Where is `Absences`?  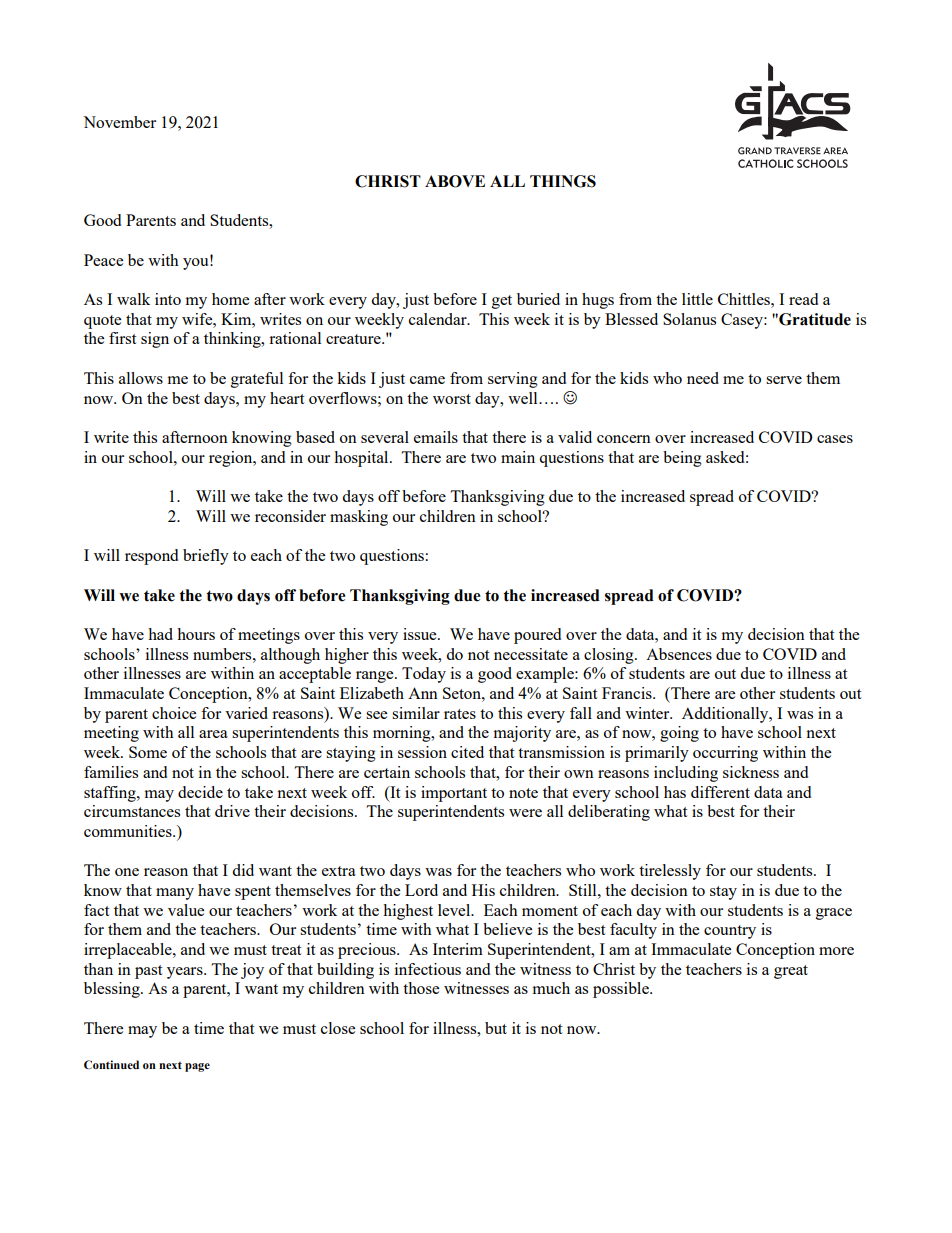
Absences is located at coordinates (679, 654).
